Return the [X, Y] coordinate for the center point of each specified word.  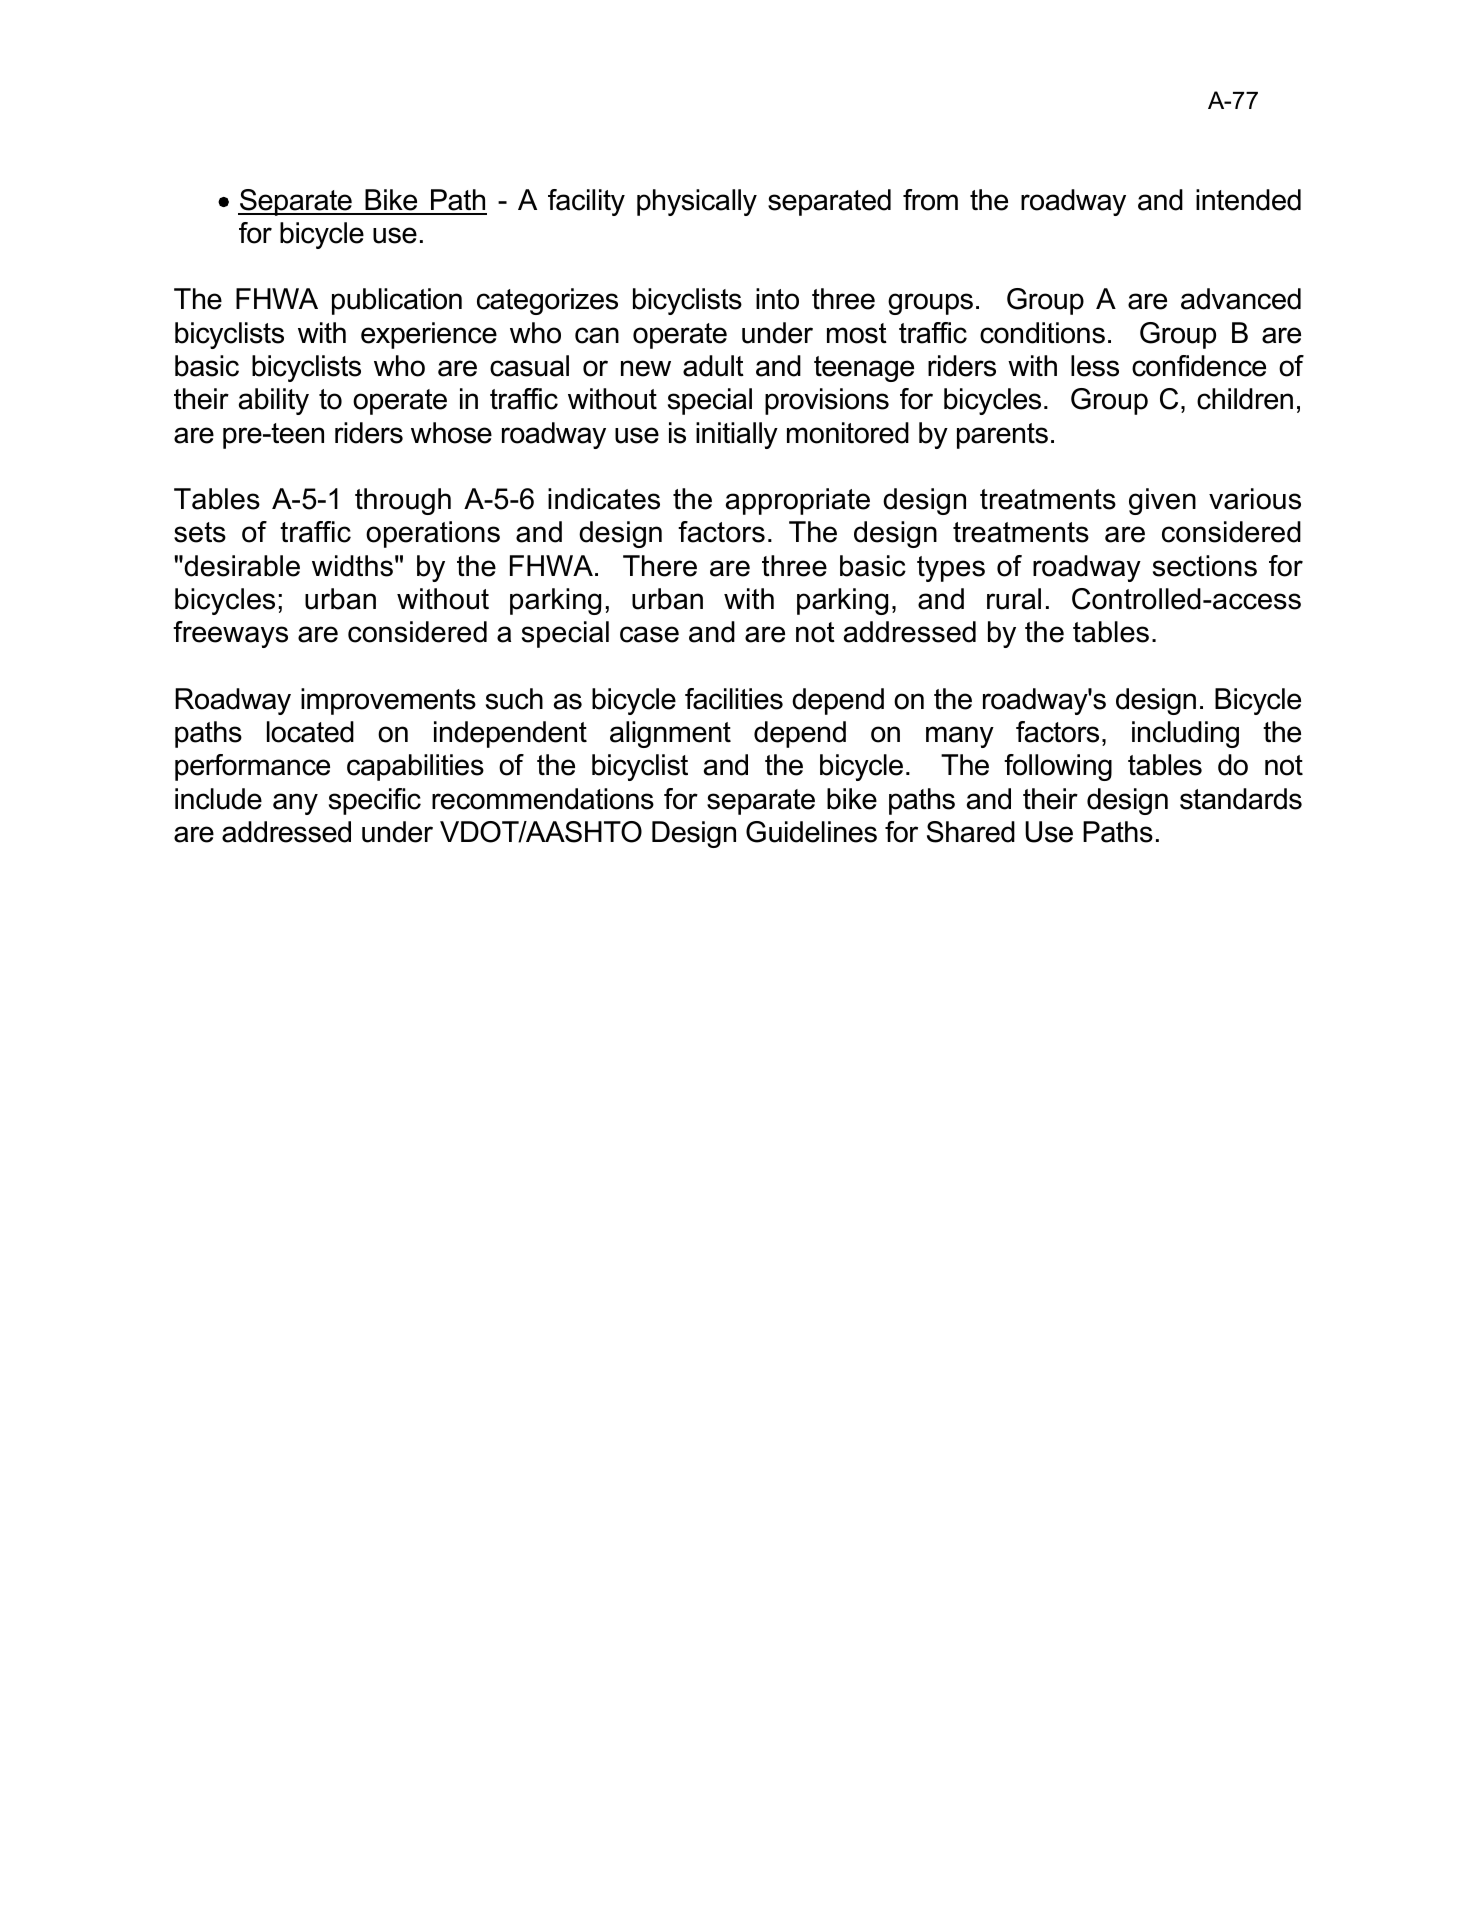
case [649, 634]
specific [375, 801]
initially [737, 435]
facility [586, 202]
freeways [230, 634]
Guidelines [811, 832]
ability [274, 401]
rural [1014, 599]
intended [1248, 200]
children [1245, 399]
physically [697, 202]
